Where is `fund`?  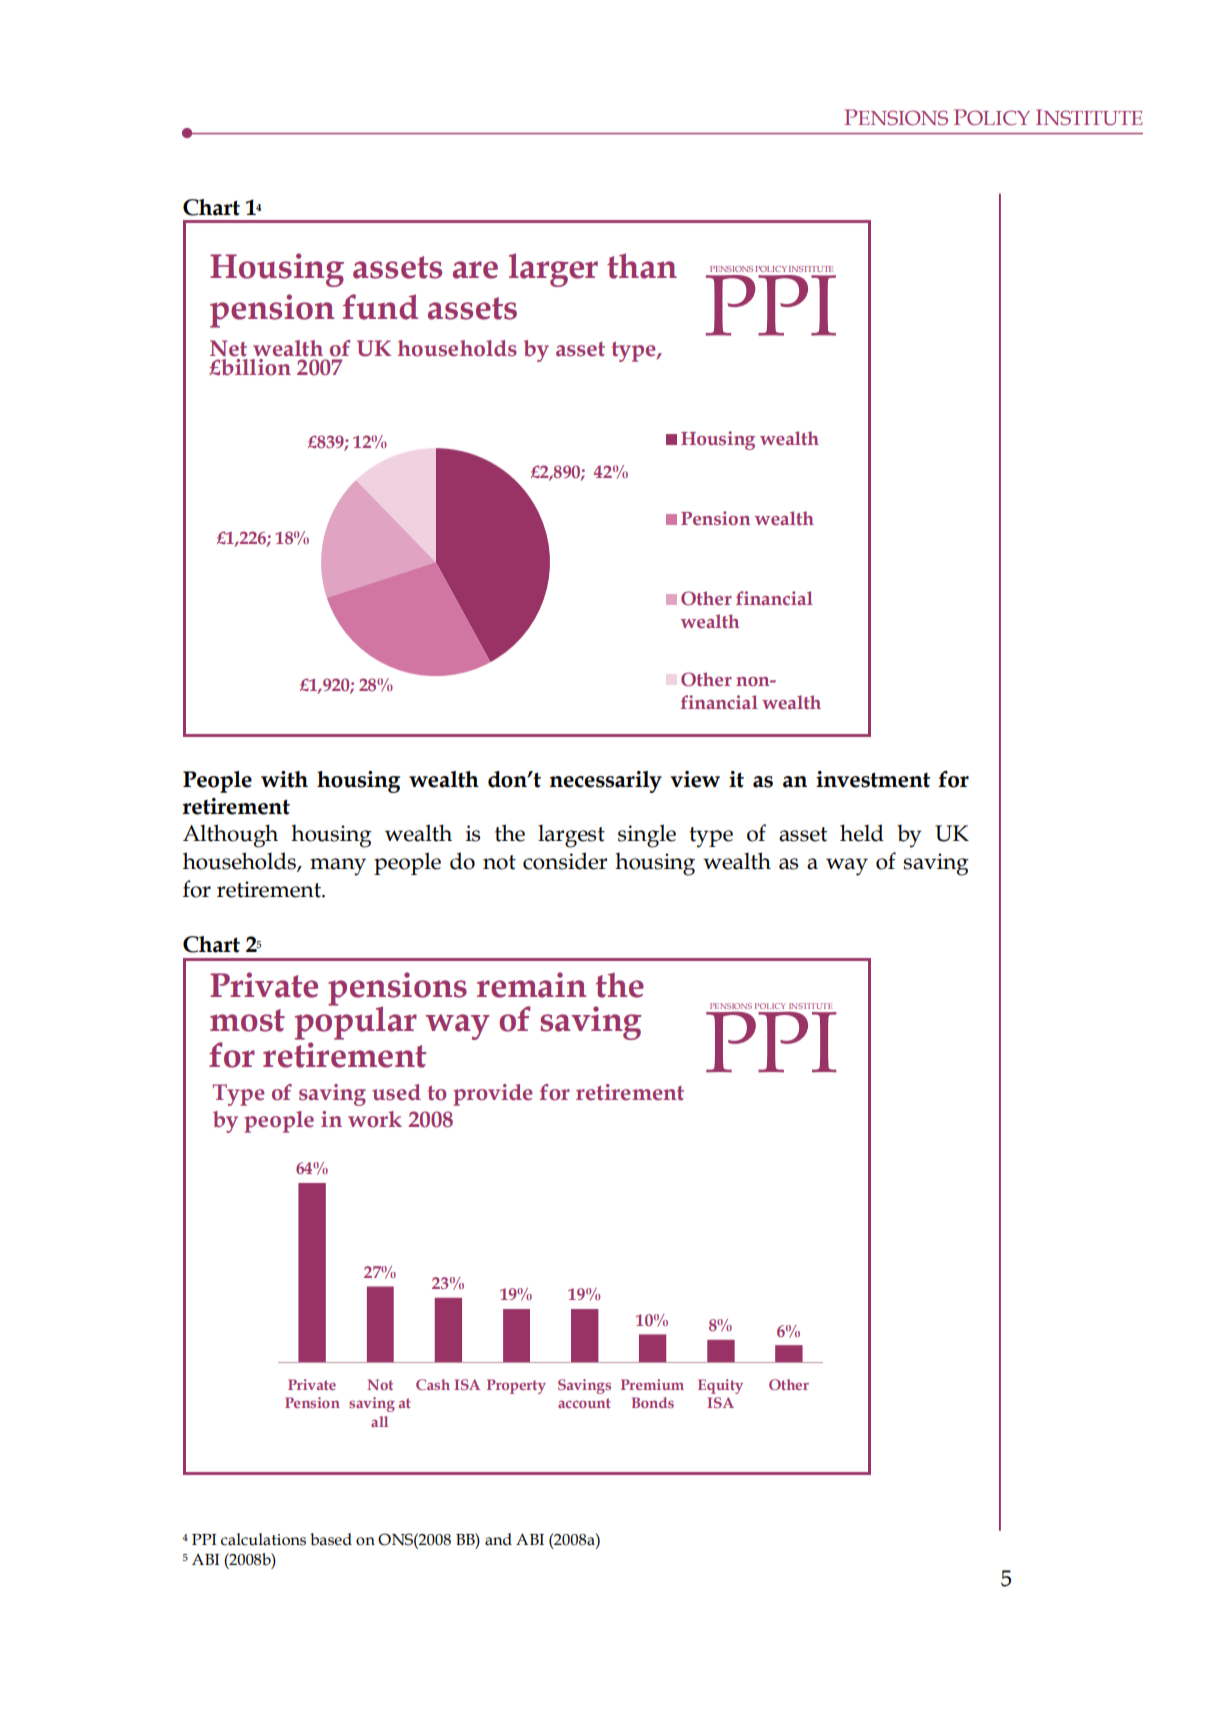 fund is located at coordinates (380, 307).
